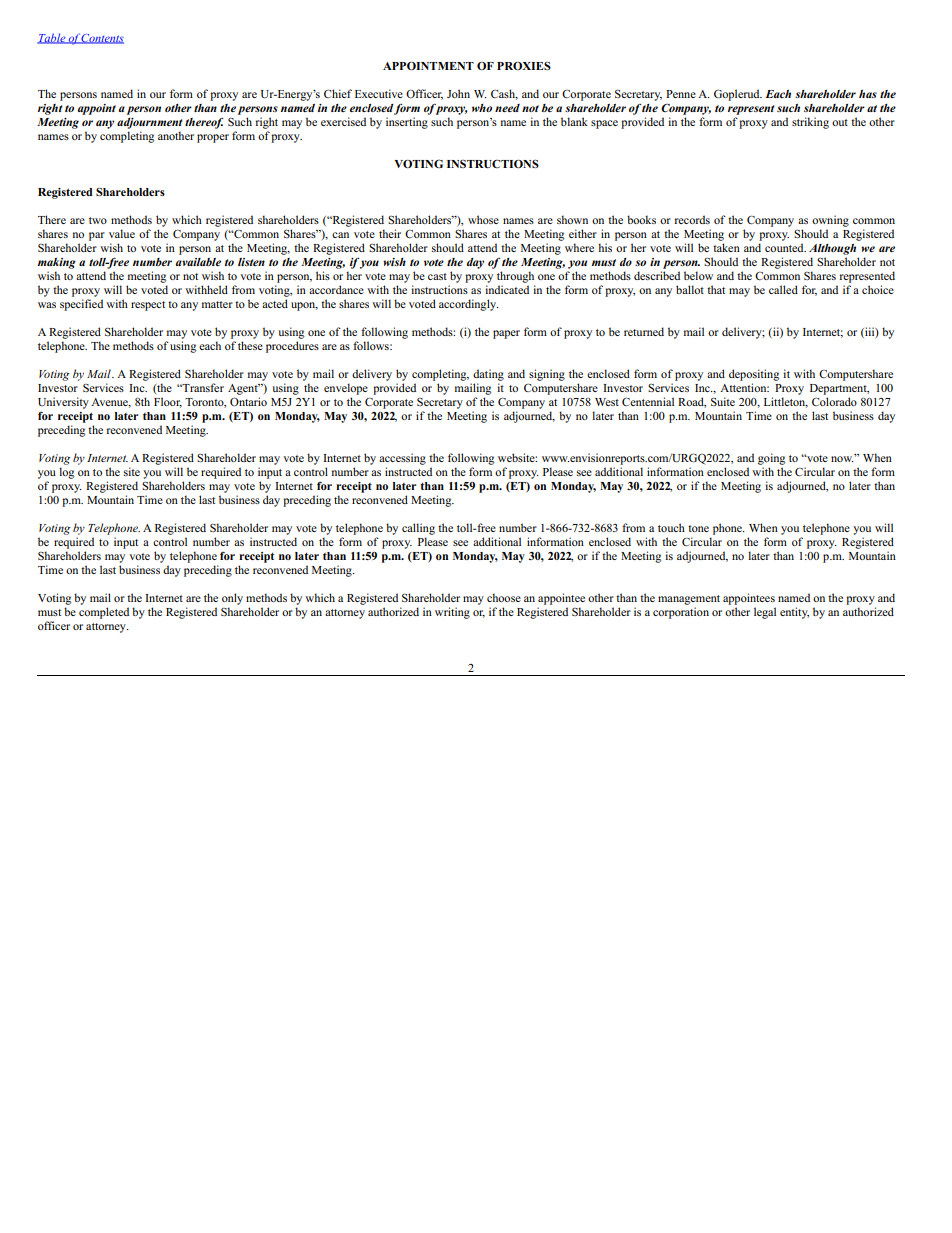 Image resolution: width=952 pixels, height=1233 pixels. I want to click on completed, so click(104, 613).
